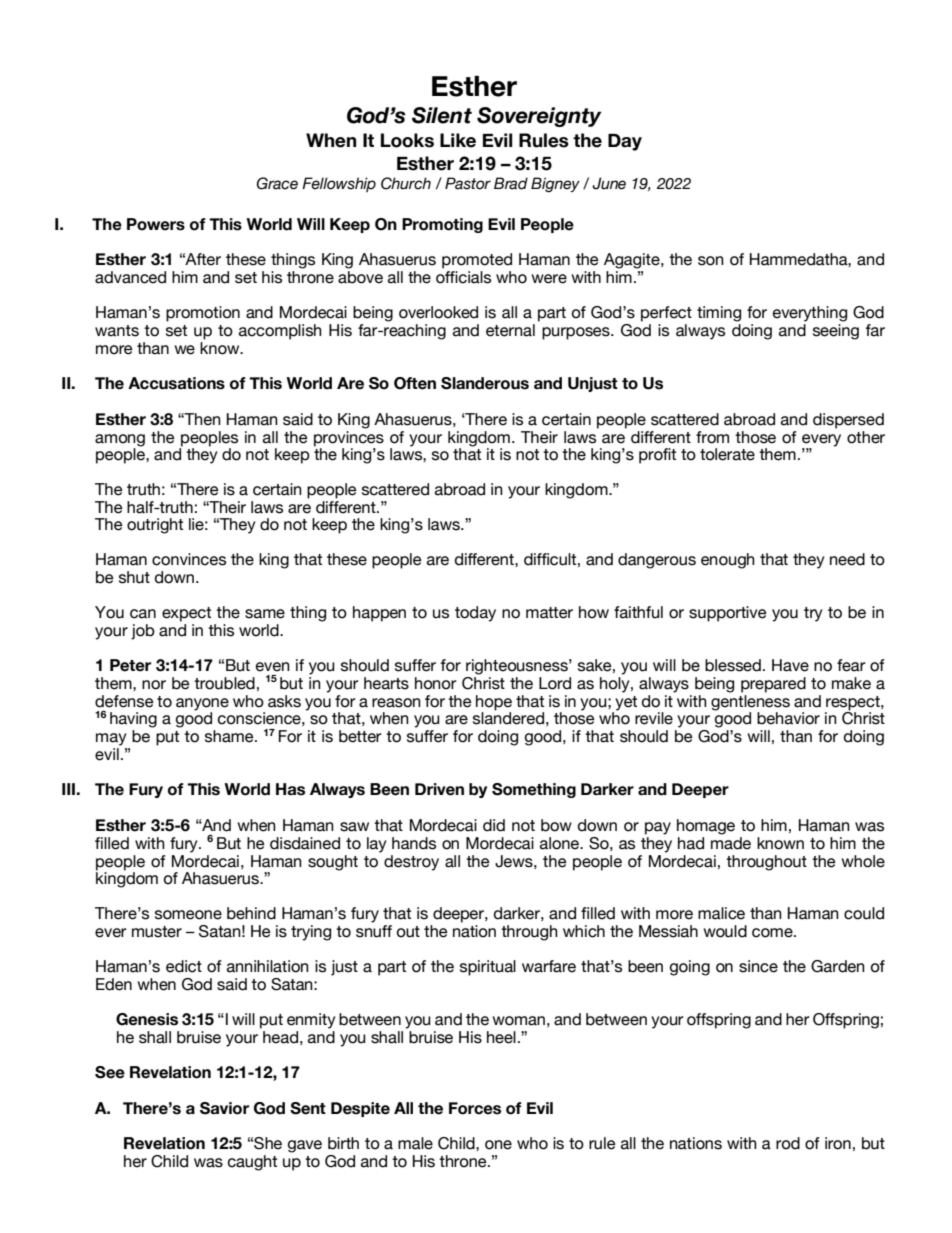 The image size is (952, 1233). What do you see at coordinates (609, 183) in the screenshot?
I see `June` at bounding box center [609, 183].
